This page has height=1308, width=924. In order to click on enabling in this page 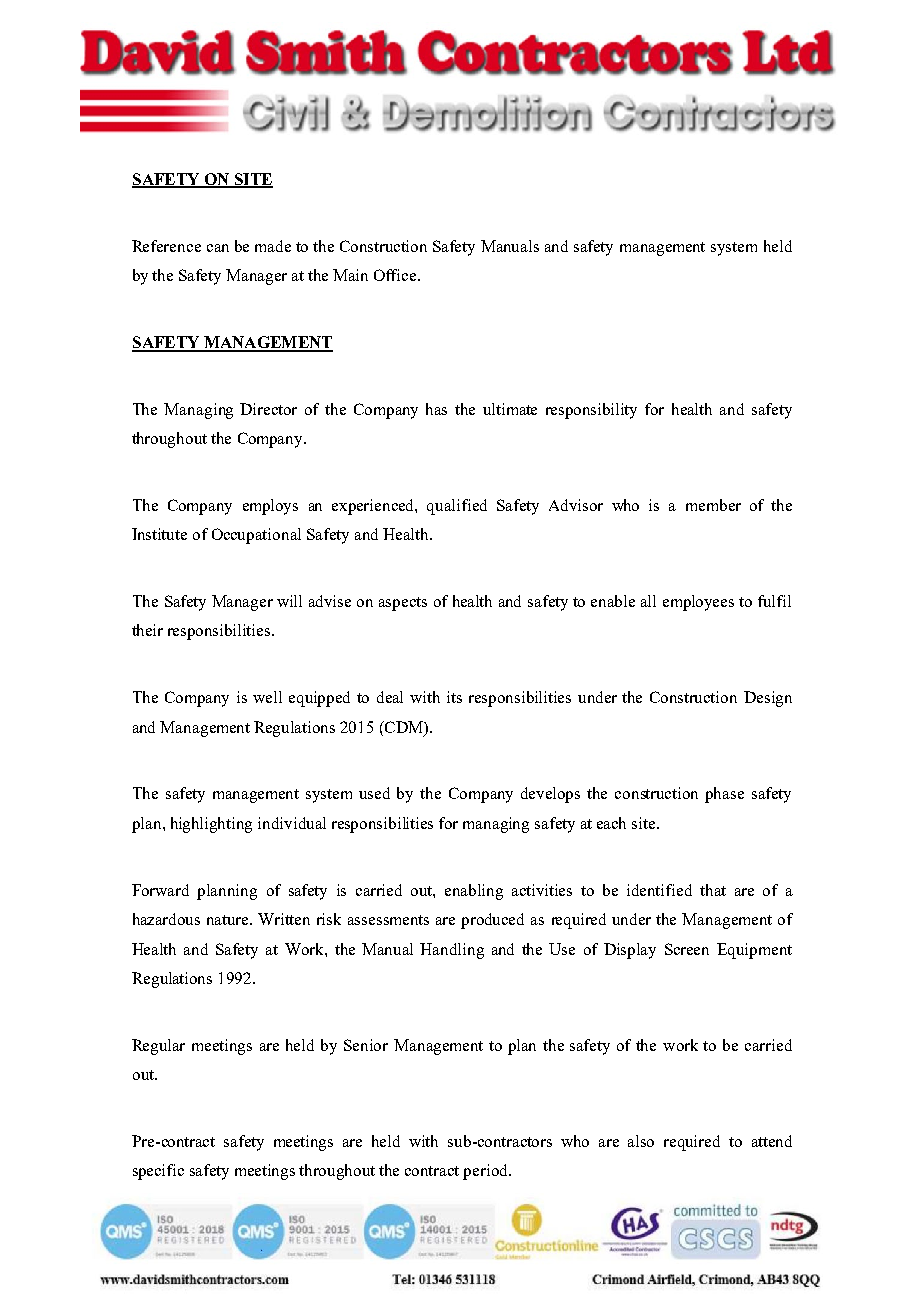, I will do `click(474, 892)`.
